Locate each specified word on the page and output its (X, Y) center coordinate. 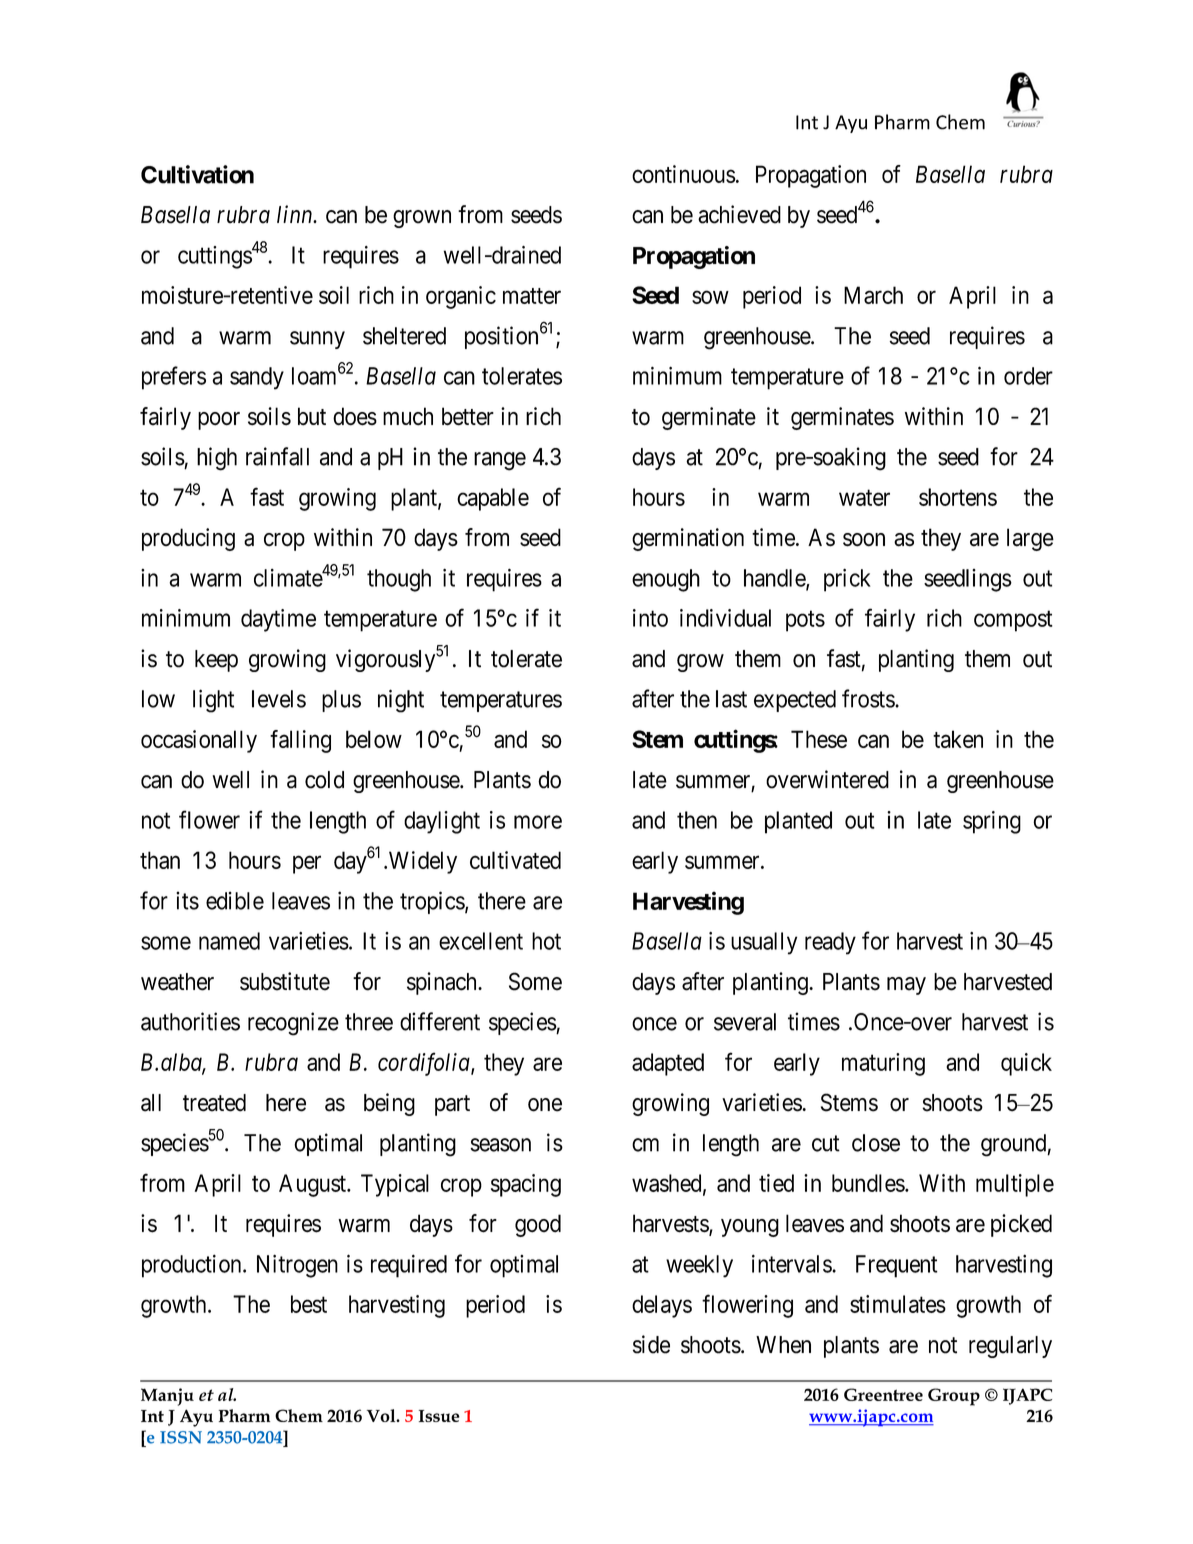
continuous (684, 174)
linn (296, 214)
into (650, 618)
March (873, 295)
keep (216, 661)
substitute (285, 981)
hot (546, 941)
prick (847, 580)
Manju (167, 1397)
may (906, 986)
